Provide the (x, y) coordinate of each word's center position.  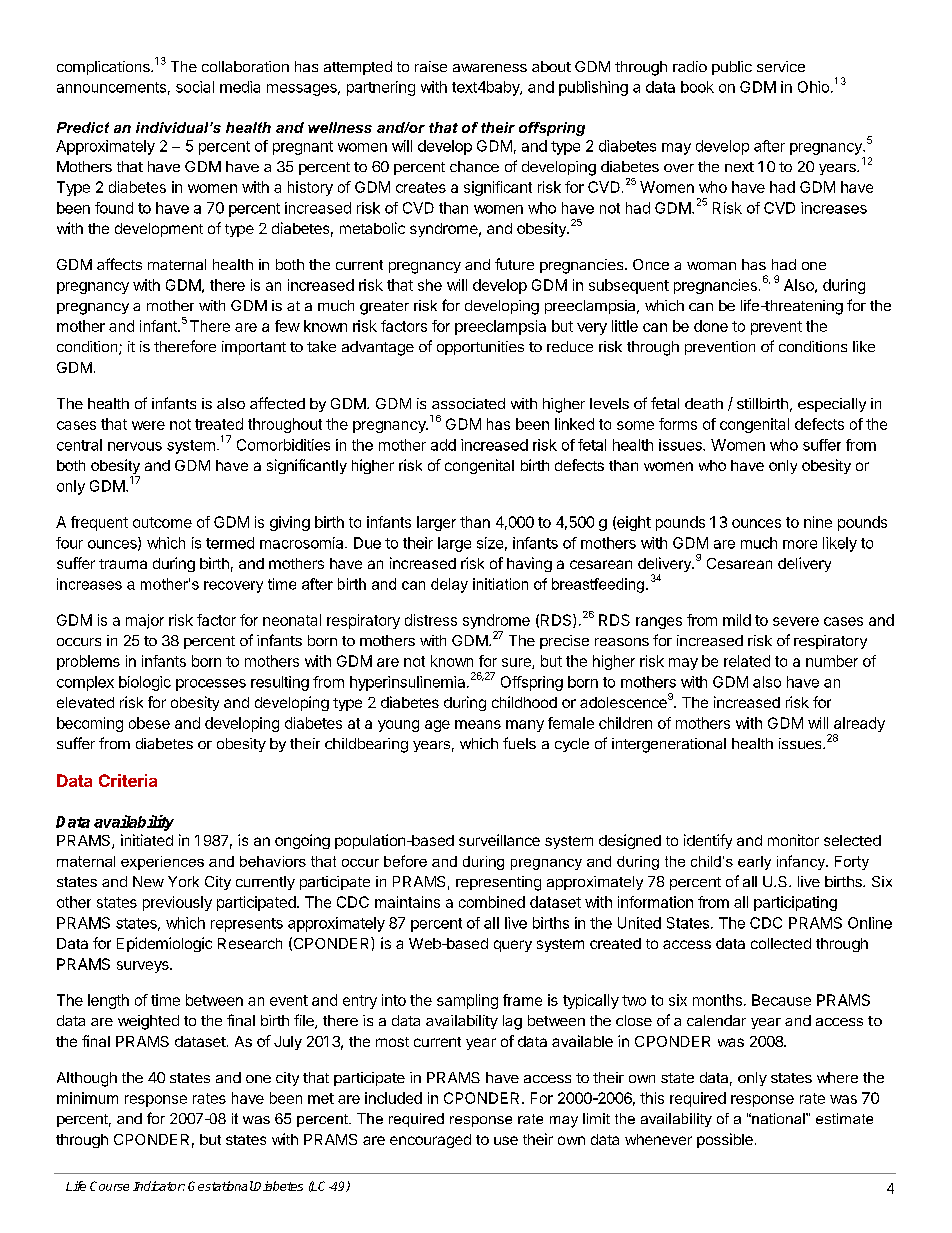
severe (796, 621)
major (145, 621)
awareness (490, 68)
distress (431, 620)
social (195, 87)
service (781, 66)
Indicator (159, 1186)
